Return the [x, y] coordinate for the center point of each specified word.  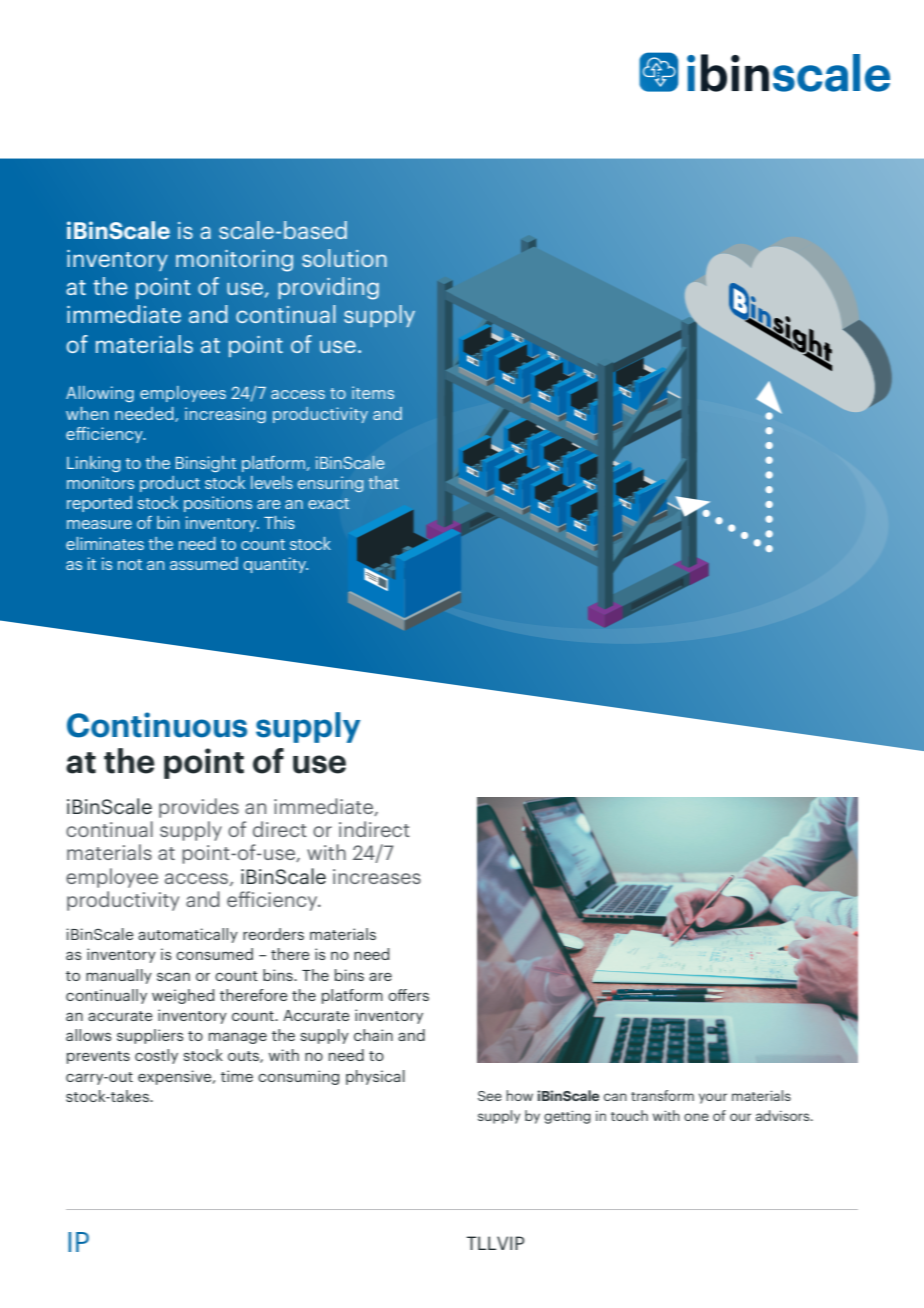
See [490, 1096]
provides [199, 808]
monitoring [234, 261]
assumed [204, 563]
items [373, 392]
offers [408, 995]
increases [377, 876]
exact [328, 503]
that [384, 482]
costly [156, 1056]
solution [344, 258]
